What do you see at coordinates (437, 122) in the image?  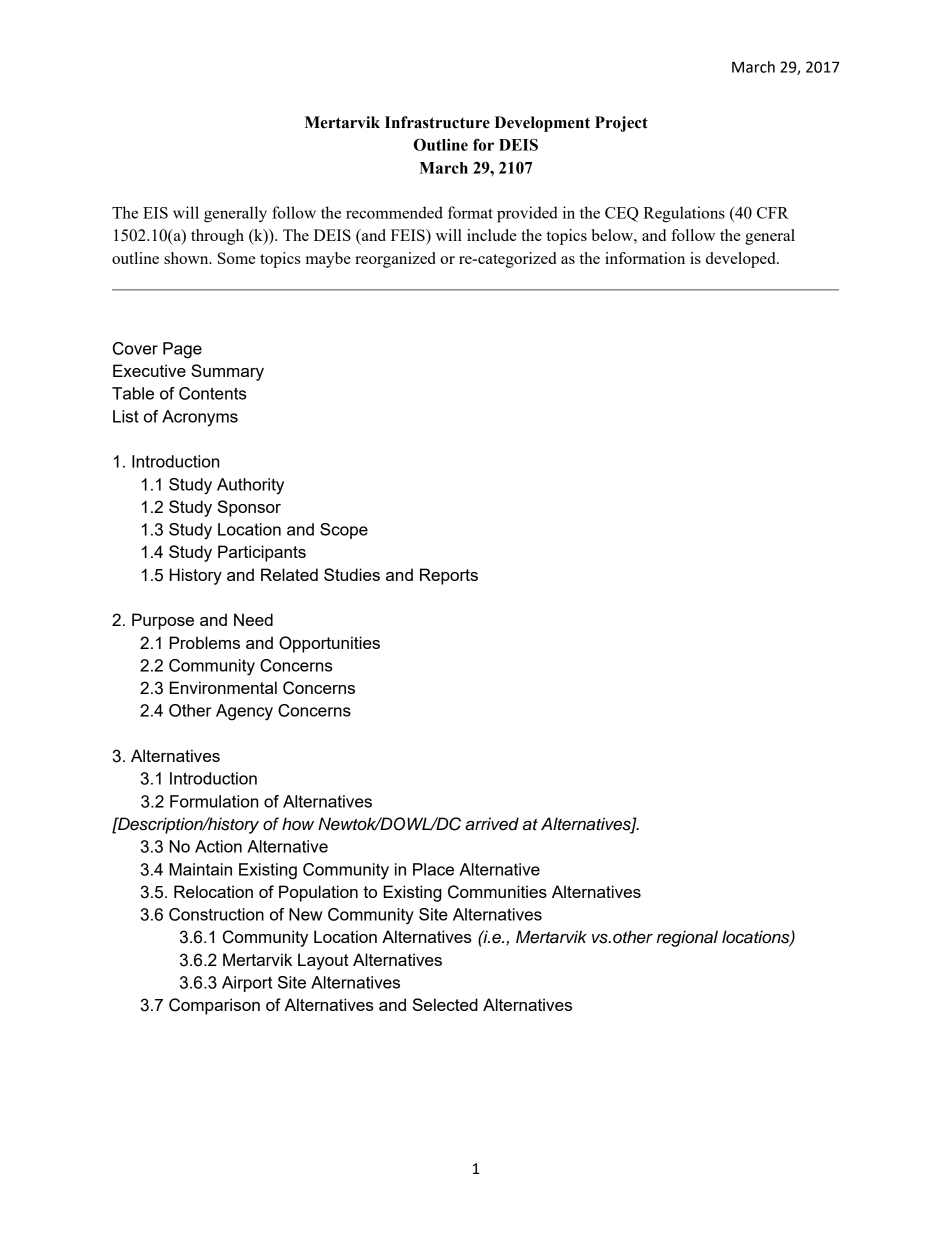 I see `Infrastructure` at bounding box center [437, 122].
